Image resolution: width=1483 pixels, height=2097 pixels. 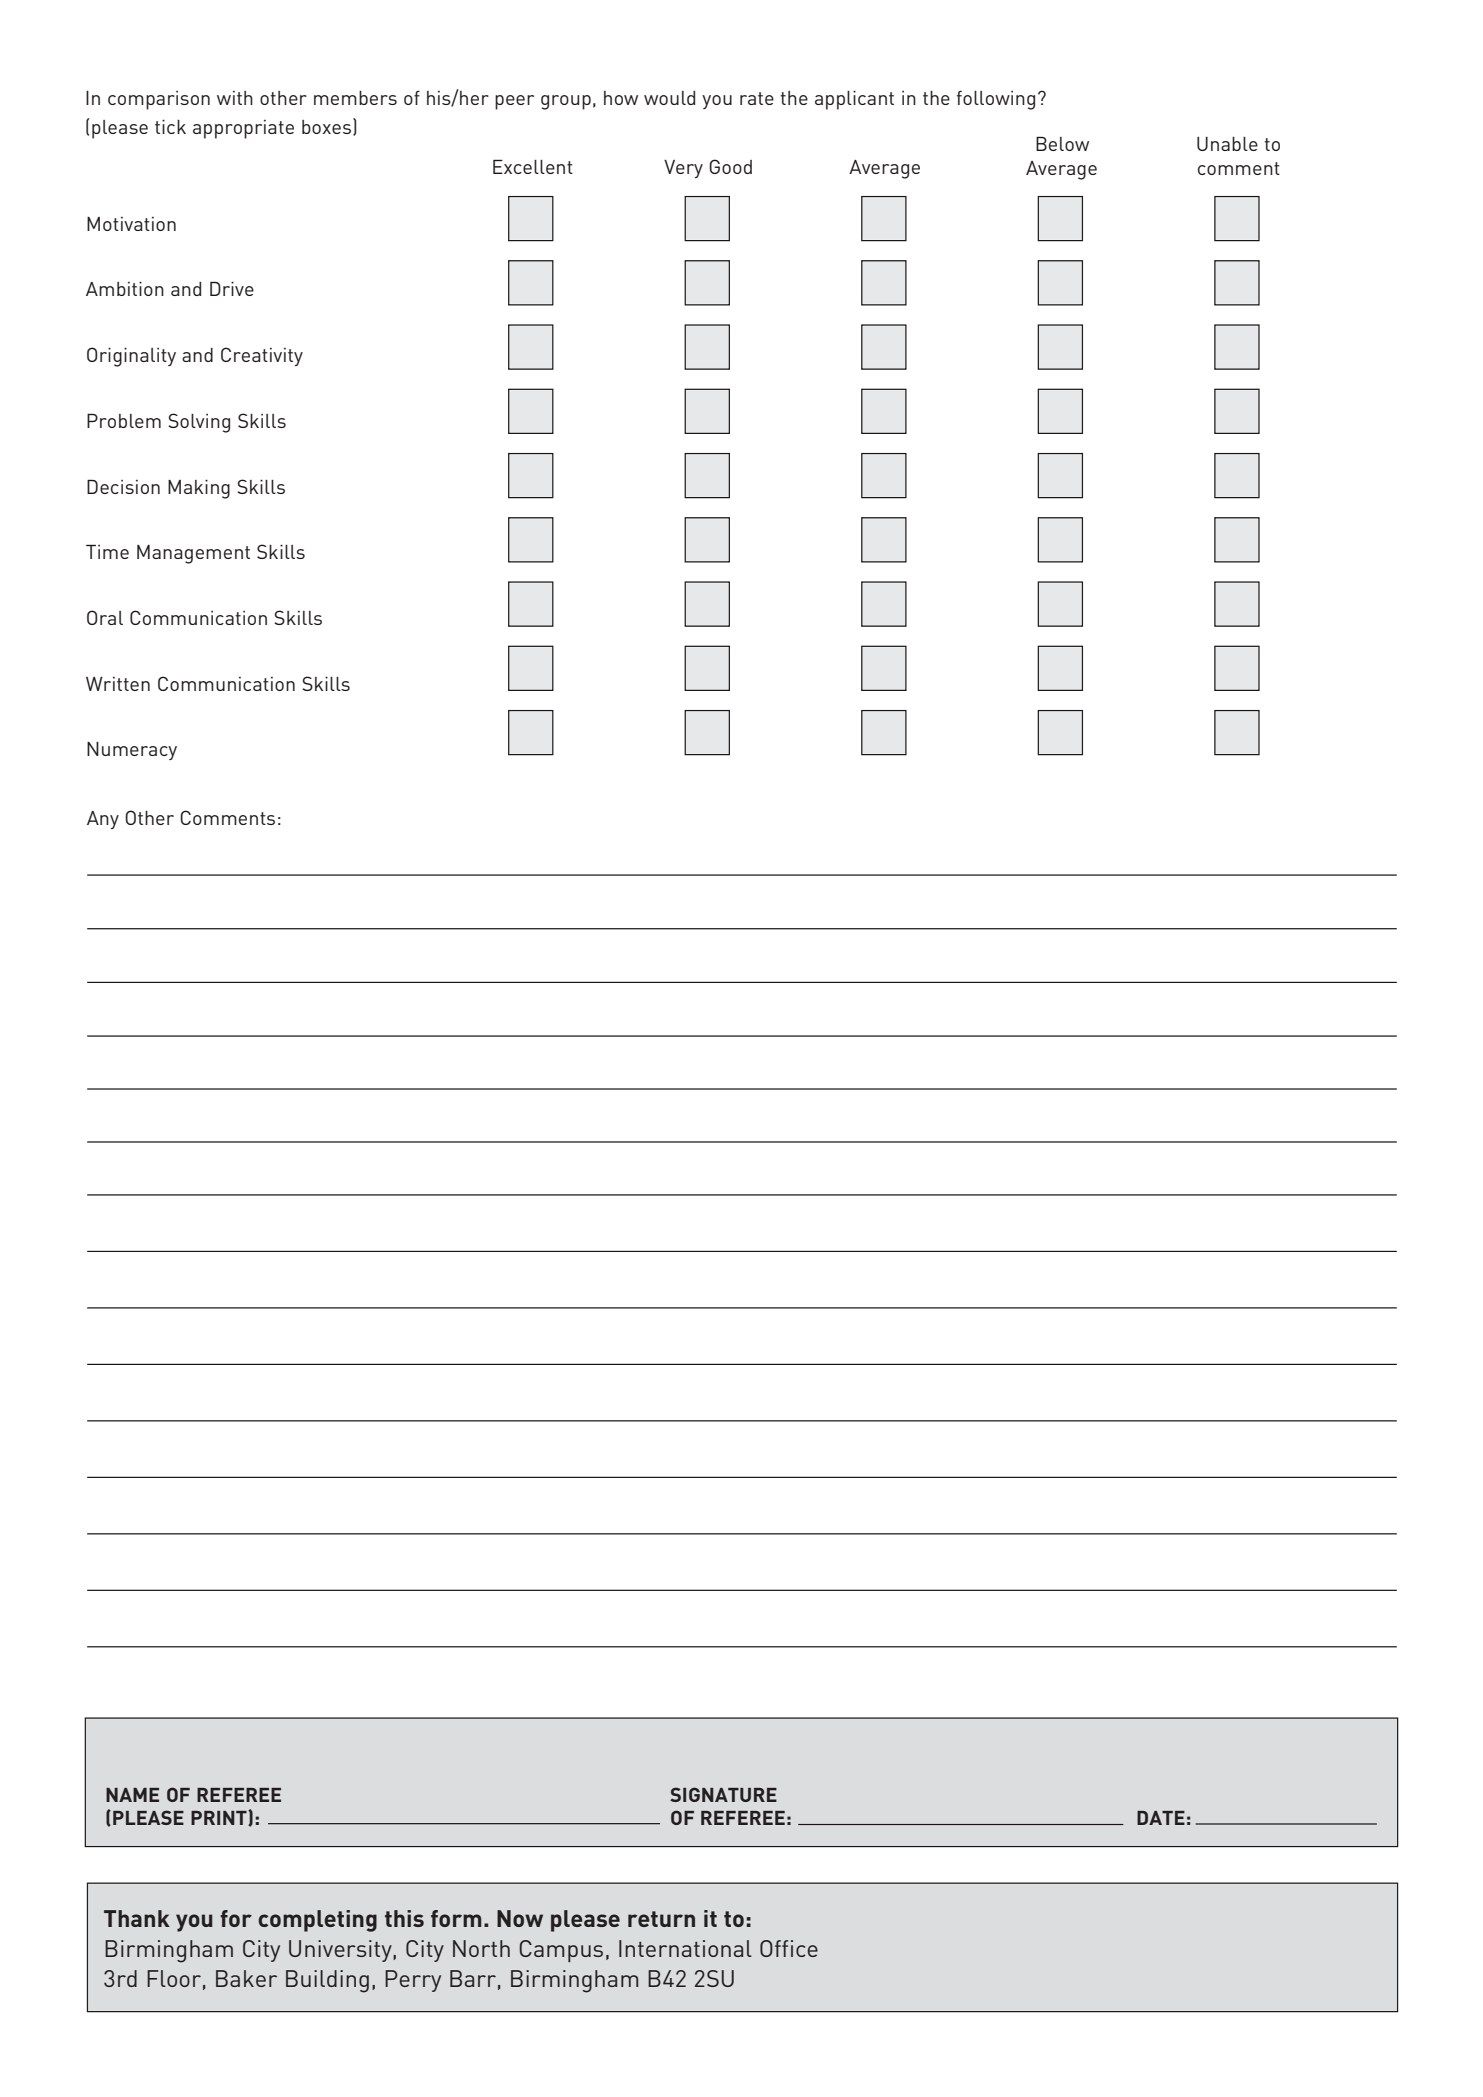 What do you see at coordinates (246, 1978) in the screenshot?
I see `Baker` at bounding box center [246, 1978].
